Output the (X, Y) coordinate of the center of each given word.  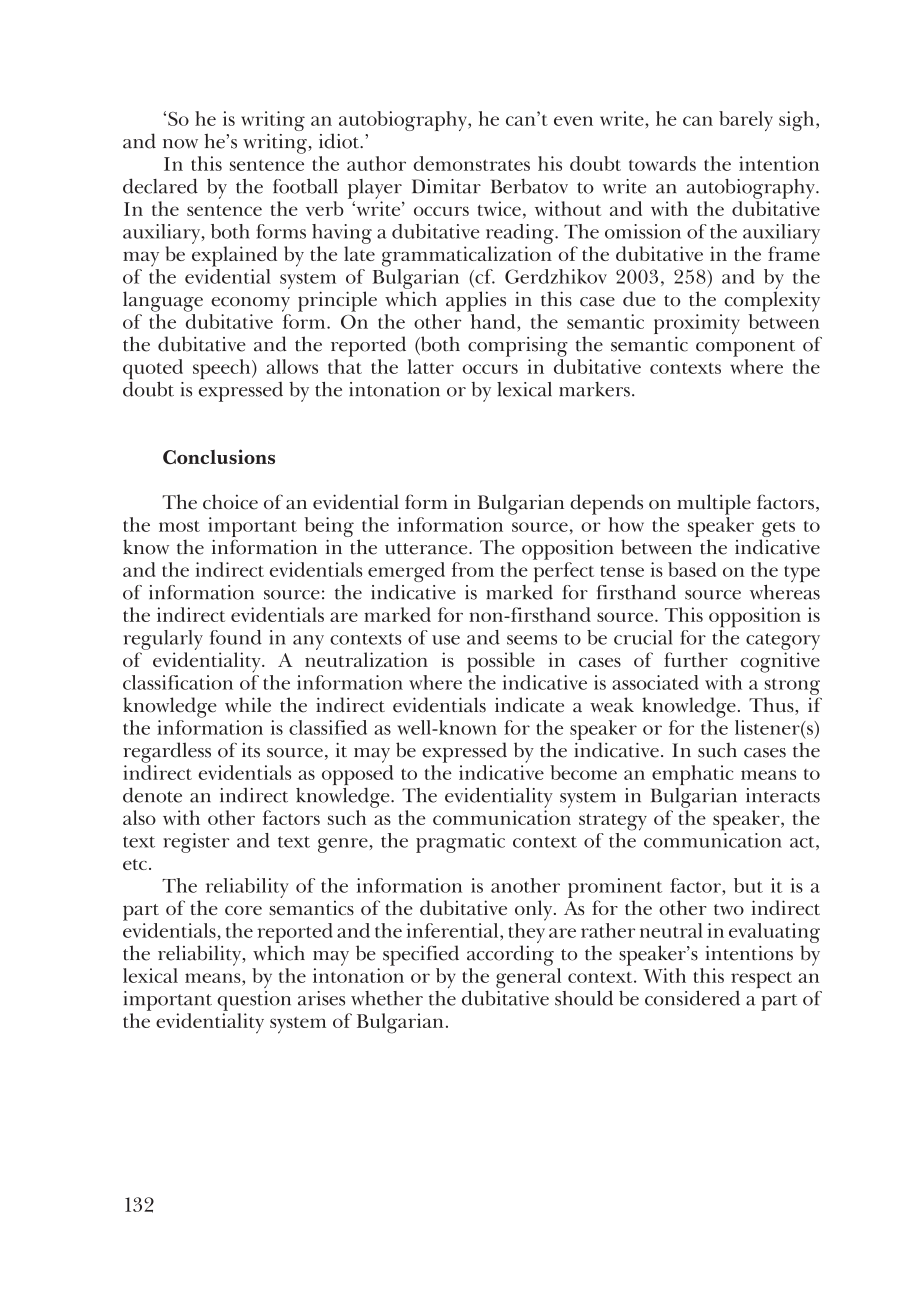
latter (431, 366)
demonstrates (471, 163)
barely (746, 121)
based (692, 569)
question (254, 1001)
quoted (153, 370)
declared (160, 186)
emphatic (692, 775)
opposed (357, 776)
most (179, 526)
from (473, 569)
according (510, 955)
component (745, 348)
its (251, 750)
